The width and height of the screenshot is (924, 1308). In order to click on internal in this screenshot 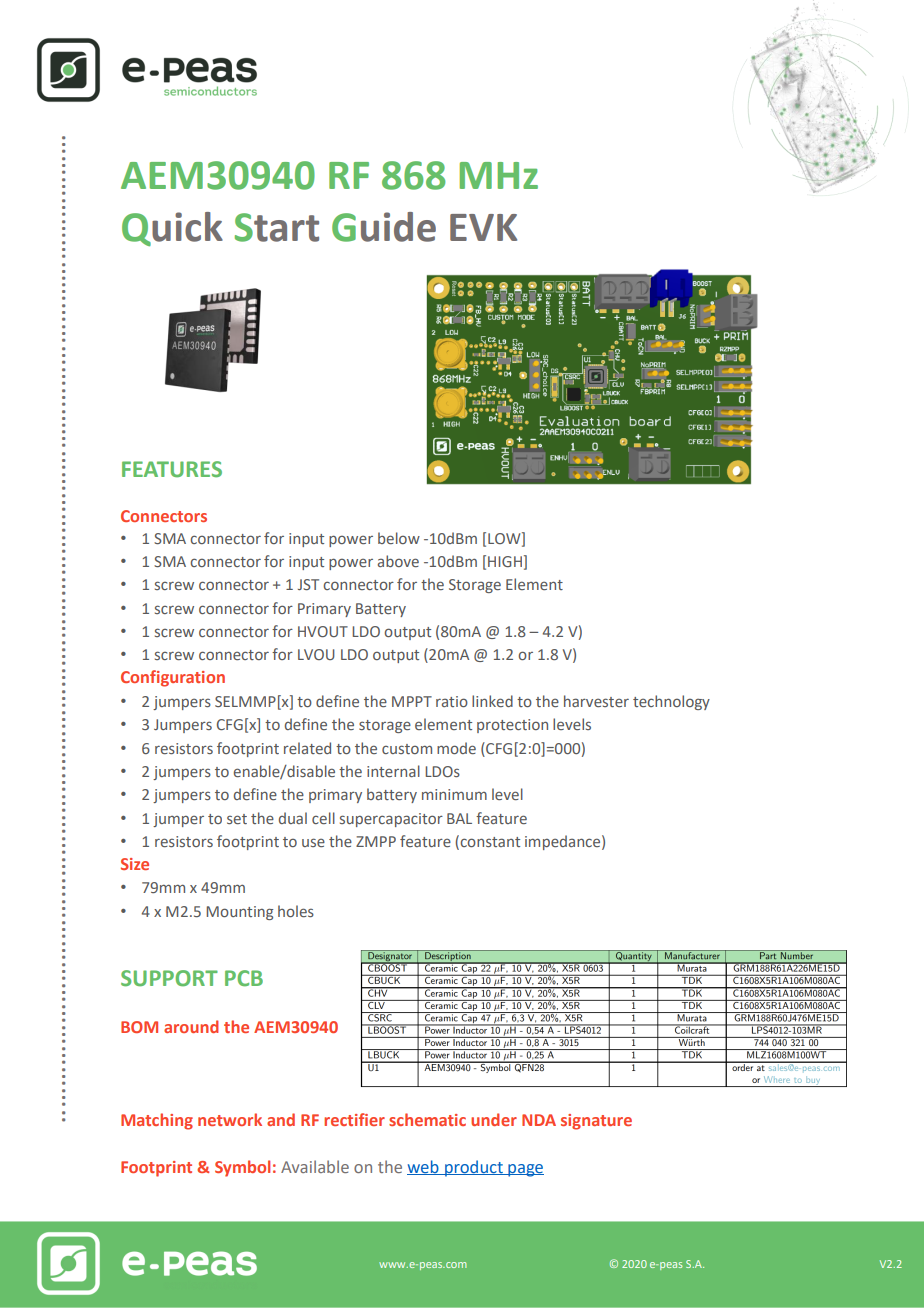, I will do `click(393, 771)`.
